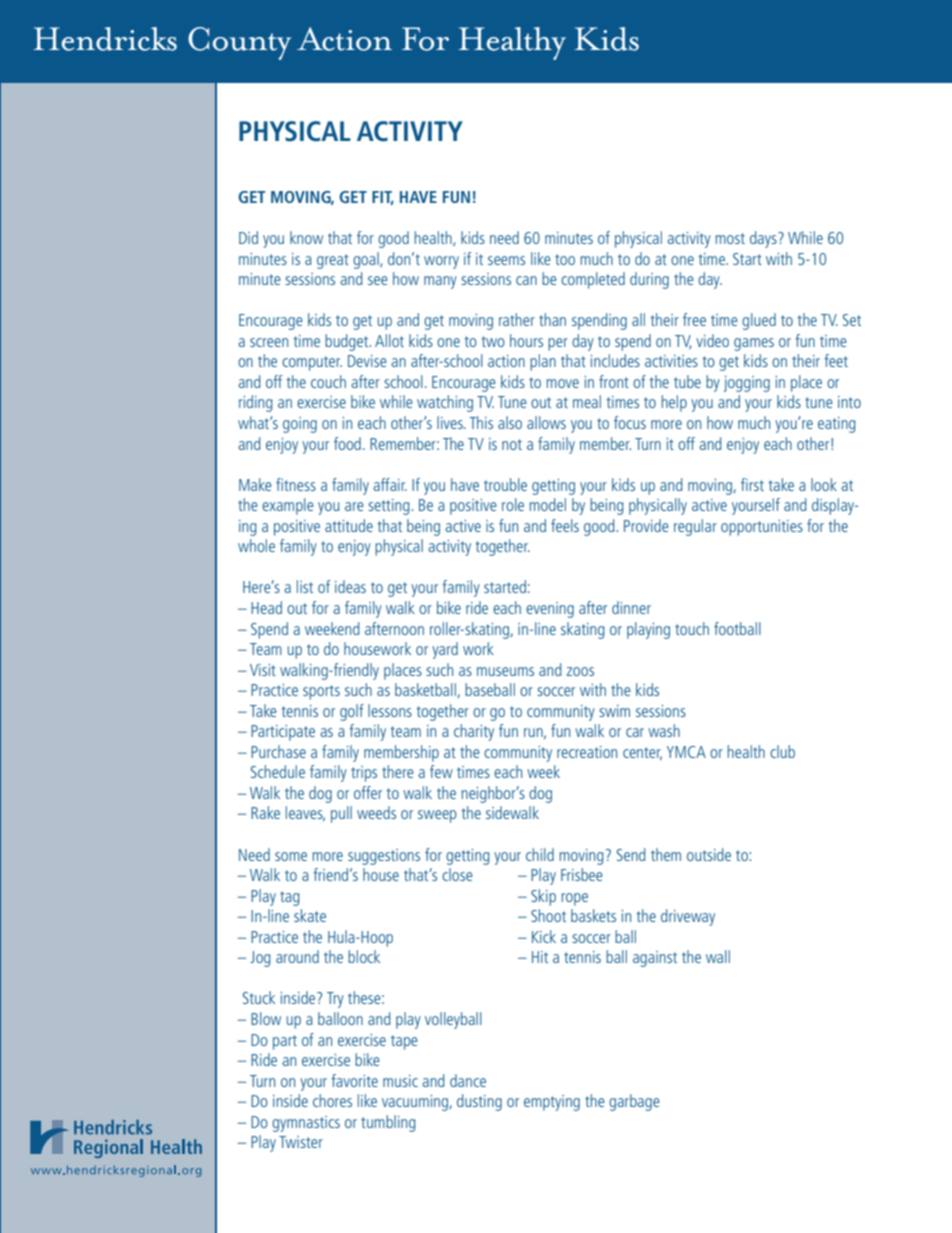  I want to click on two, so click(493, 341).
